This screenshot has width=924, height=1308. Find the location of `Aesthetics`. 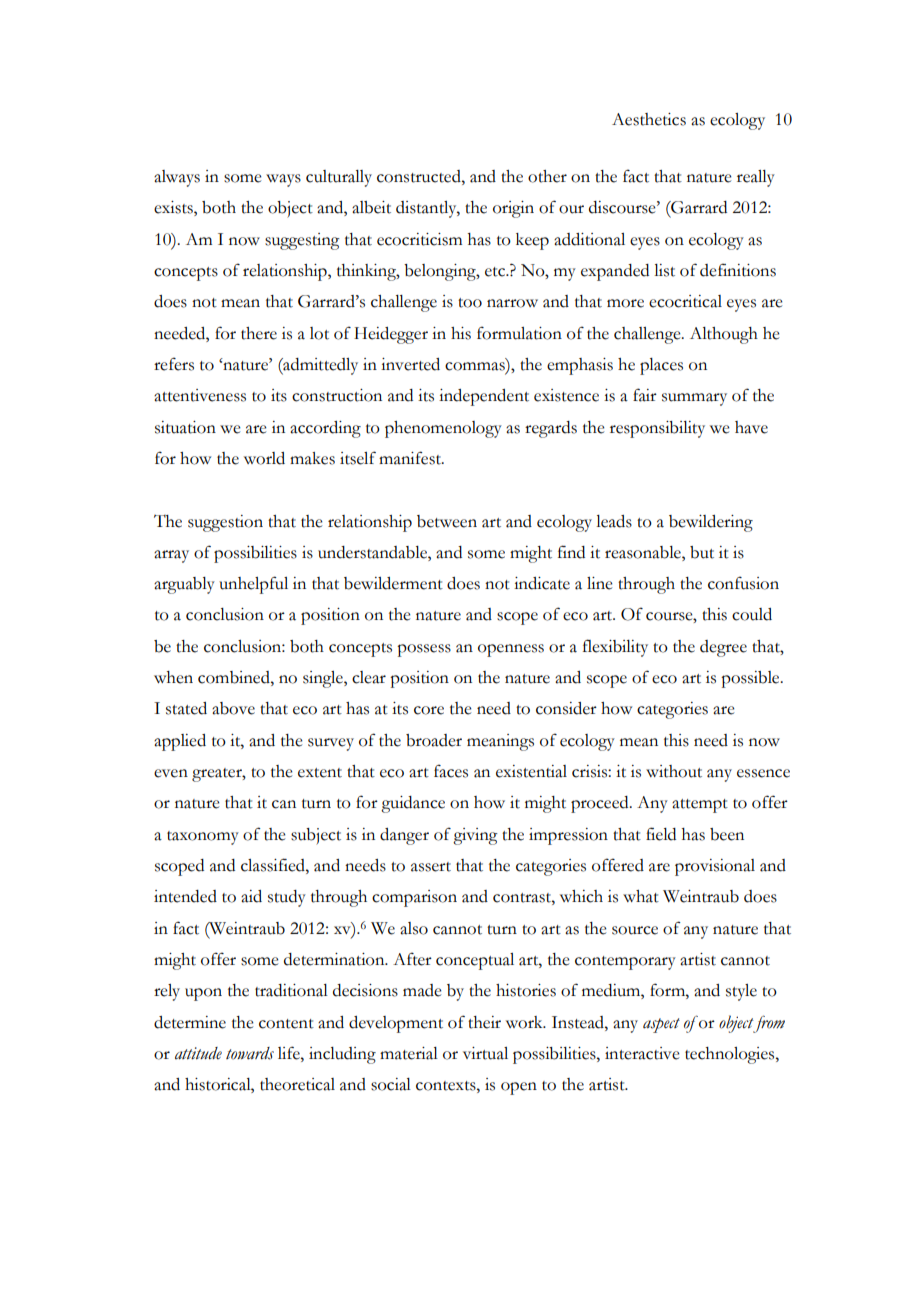

Aesthetics is located at coordinates (649, 119).
